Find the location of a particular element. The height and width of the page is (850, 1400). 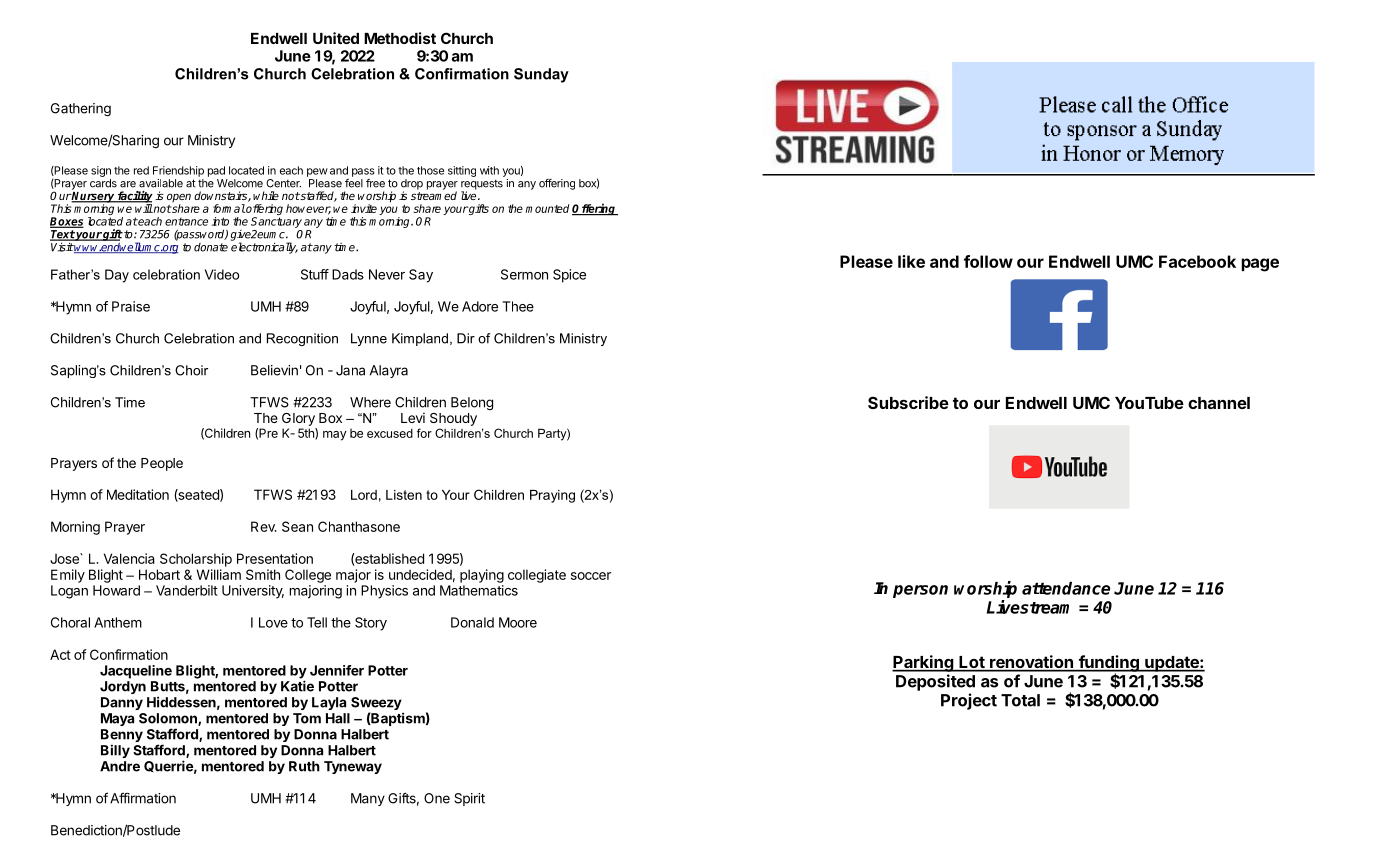

Sunday is located at coordinates (541, 75).
